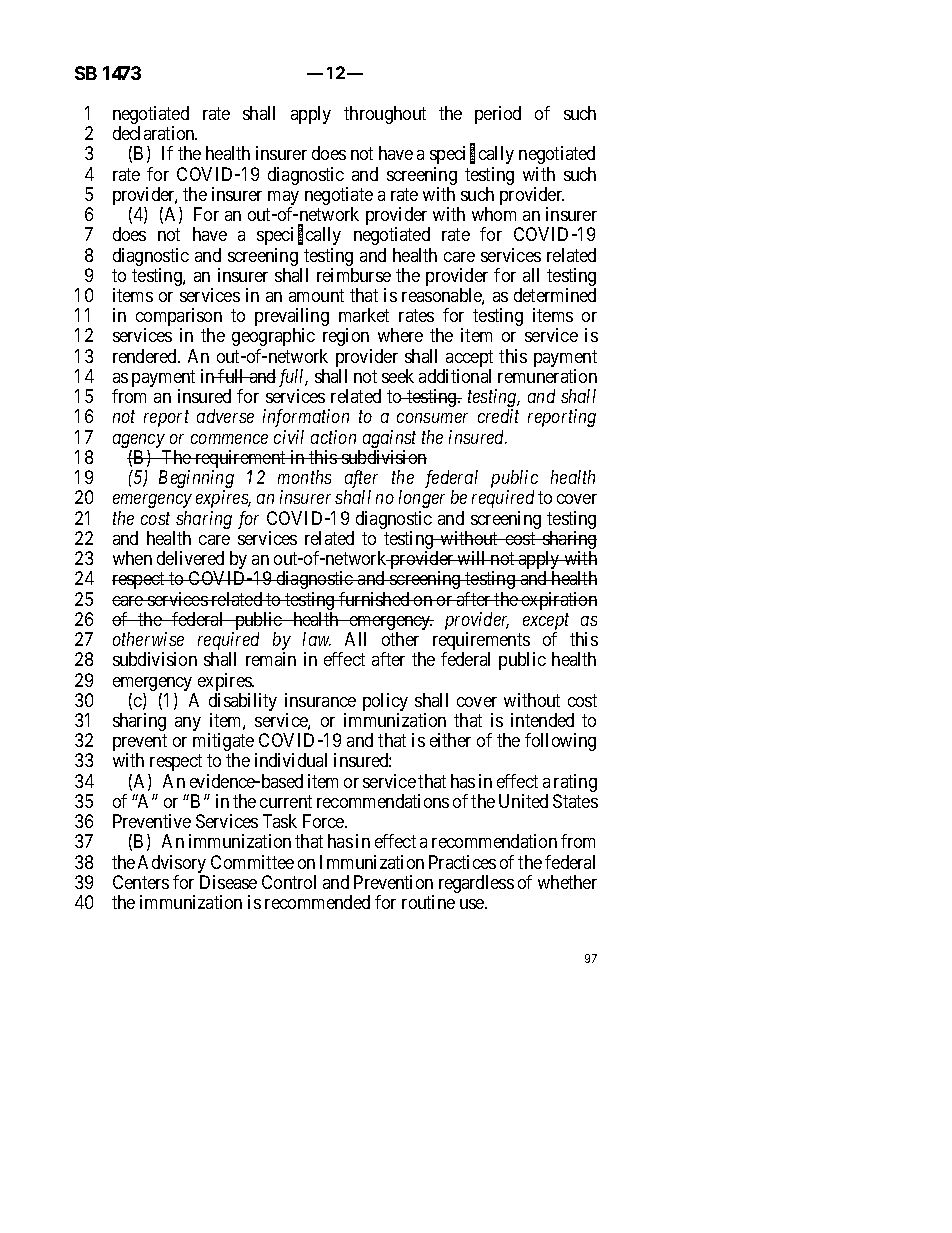 This document has height=1233, width=952. Describe the element at coordinates (196, 480) in the document. I see `Beginning` at that location.
